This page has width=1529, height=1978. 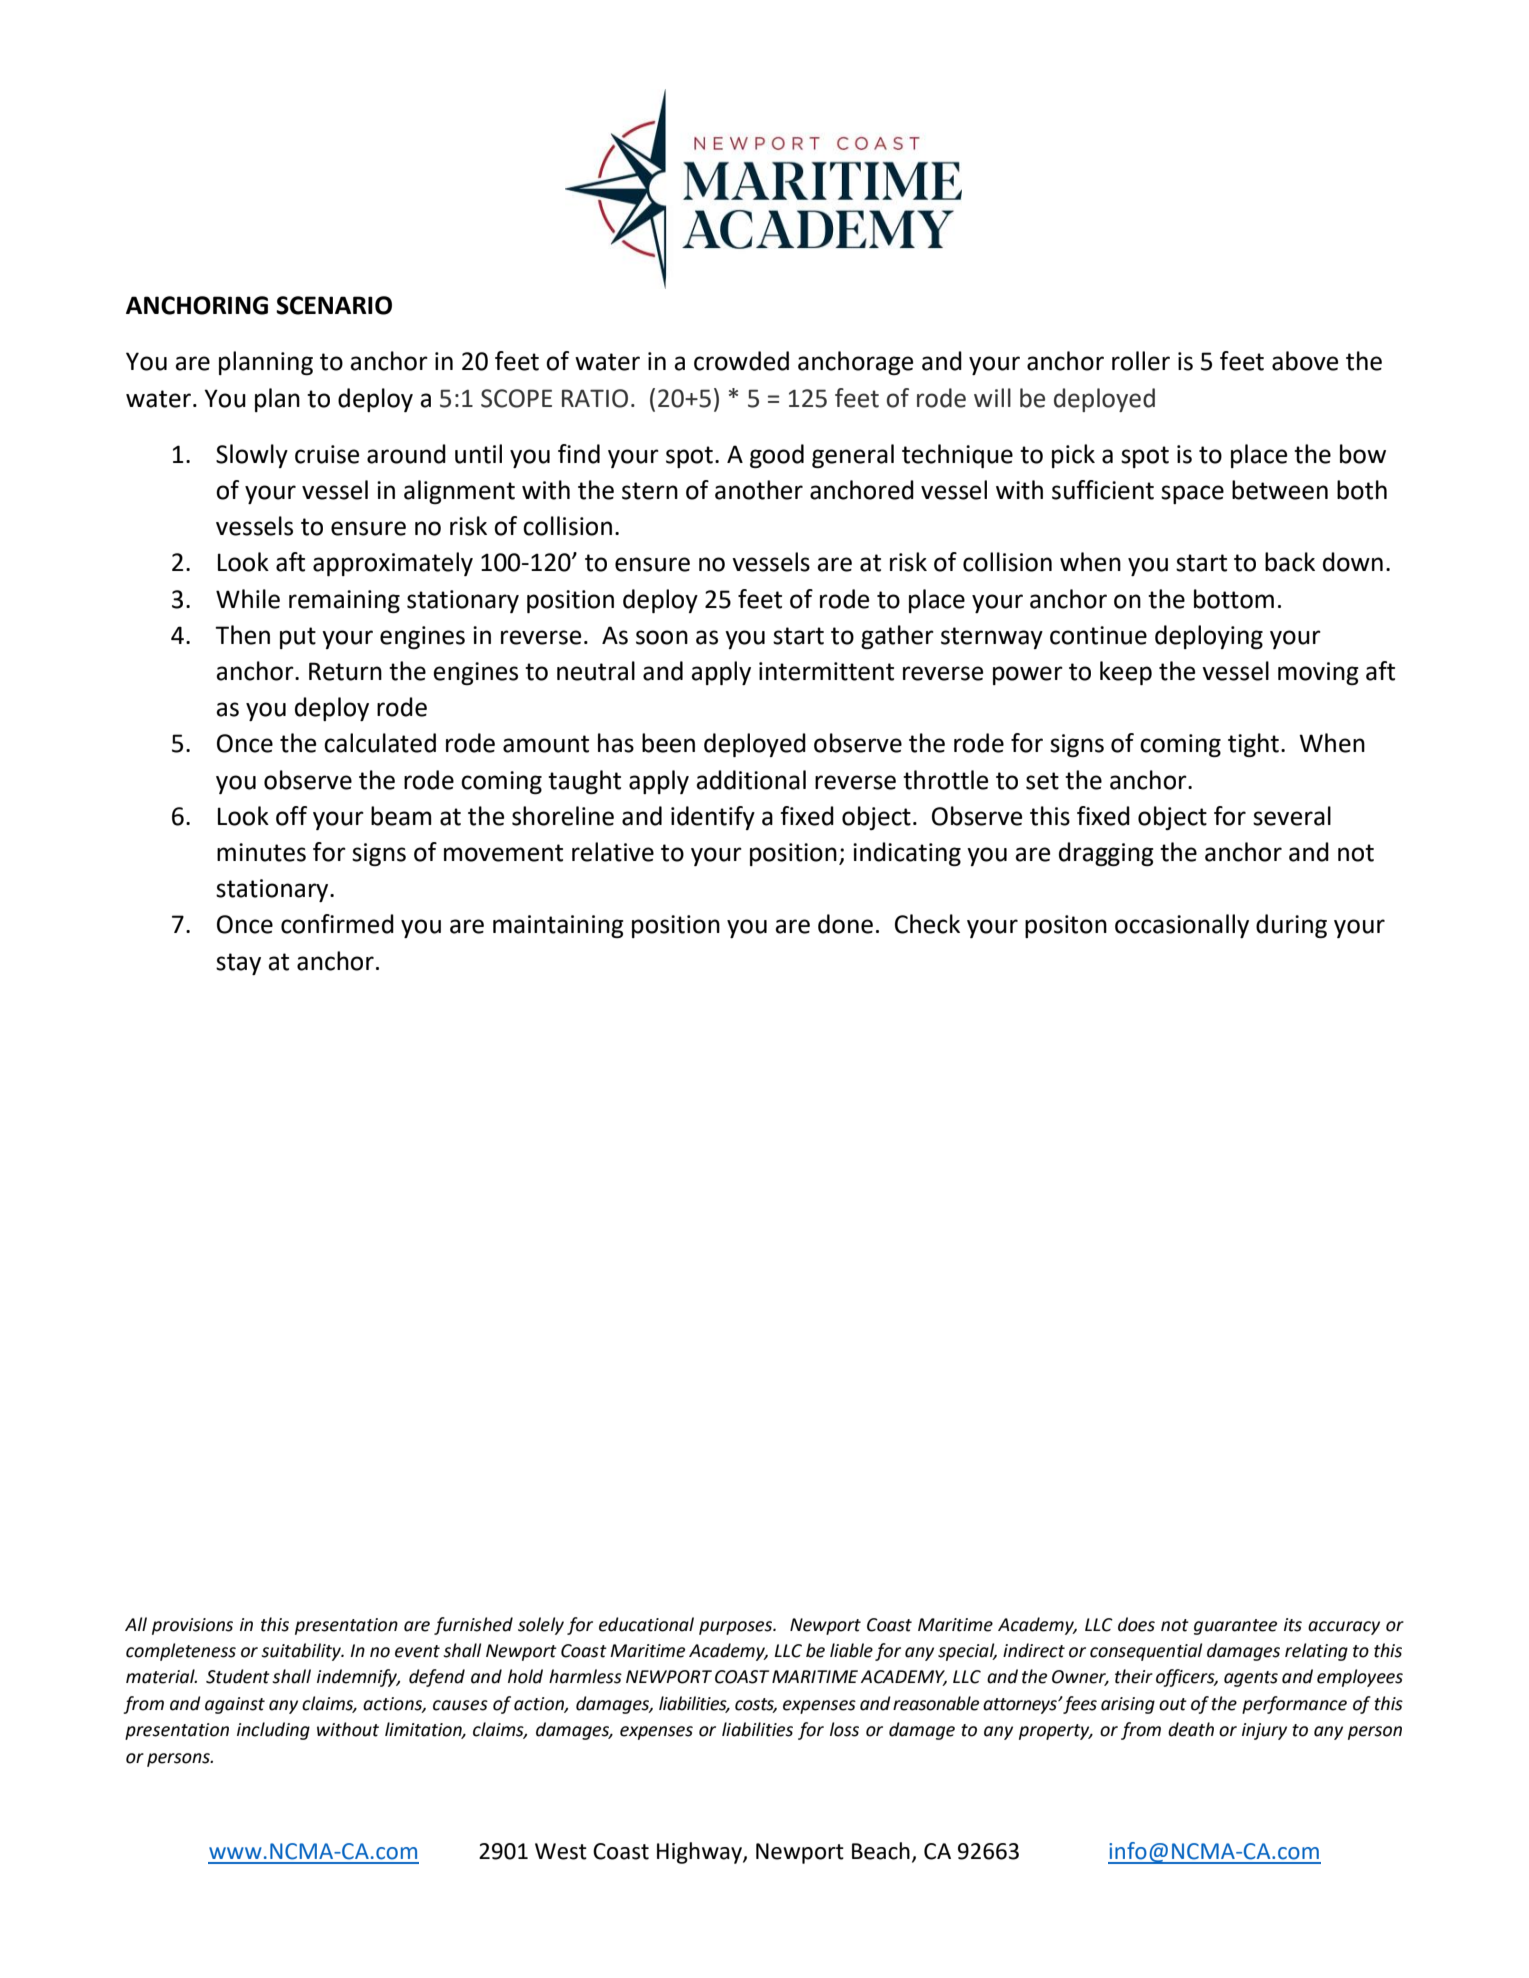 What do you see at coordinates (1141, 361) in the page?
I see `roller` at bounding box center [1141, 361].
